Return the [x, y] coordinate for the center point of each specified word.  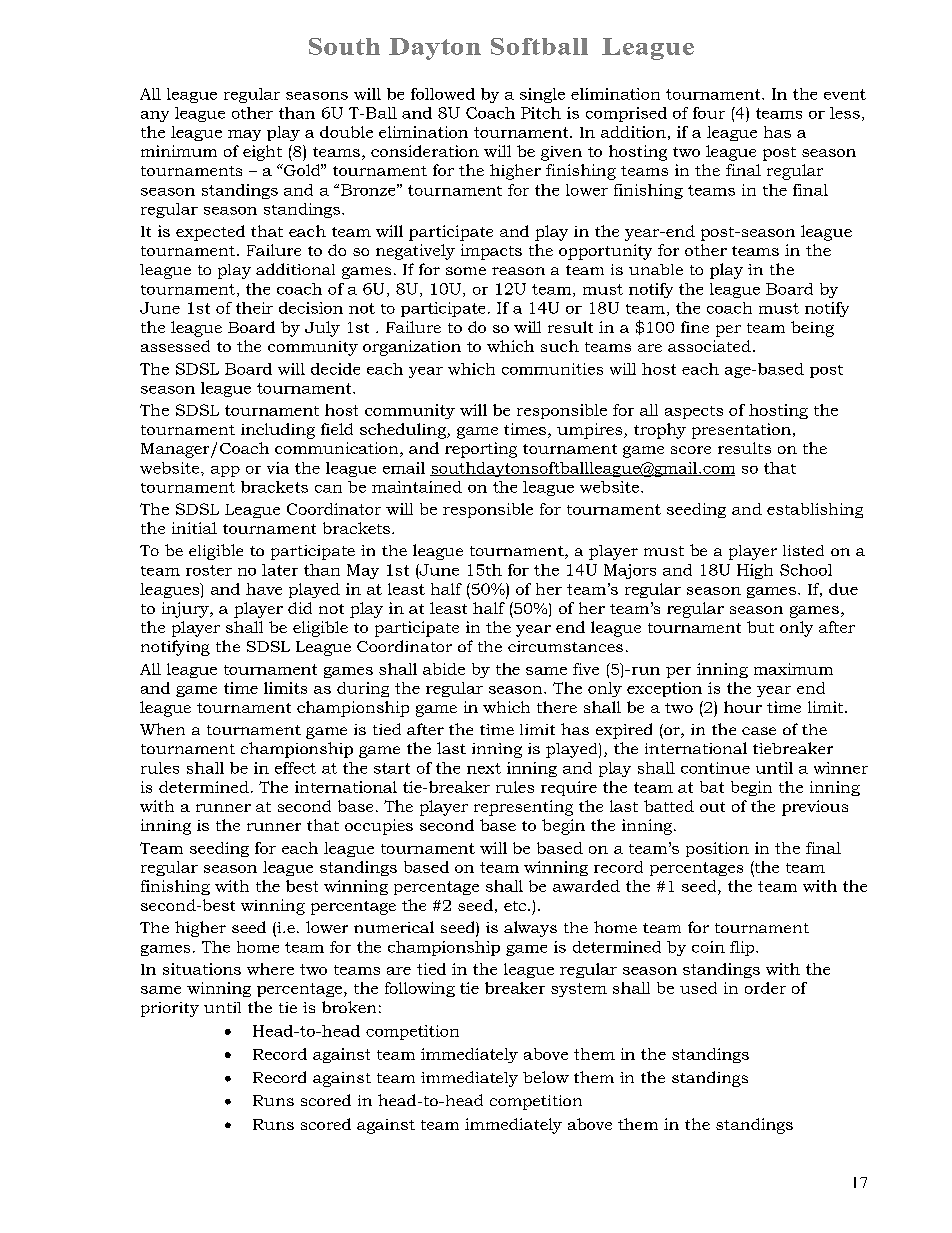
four [709, 113]
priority [170, 1009]
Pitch [541, 113]
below [546, 1077]
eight [262, 153]
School [806, 570]
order [765, 988]
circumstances [565, 646]
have [264, 589]
